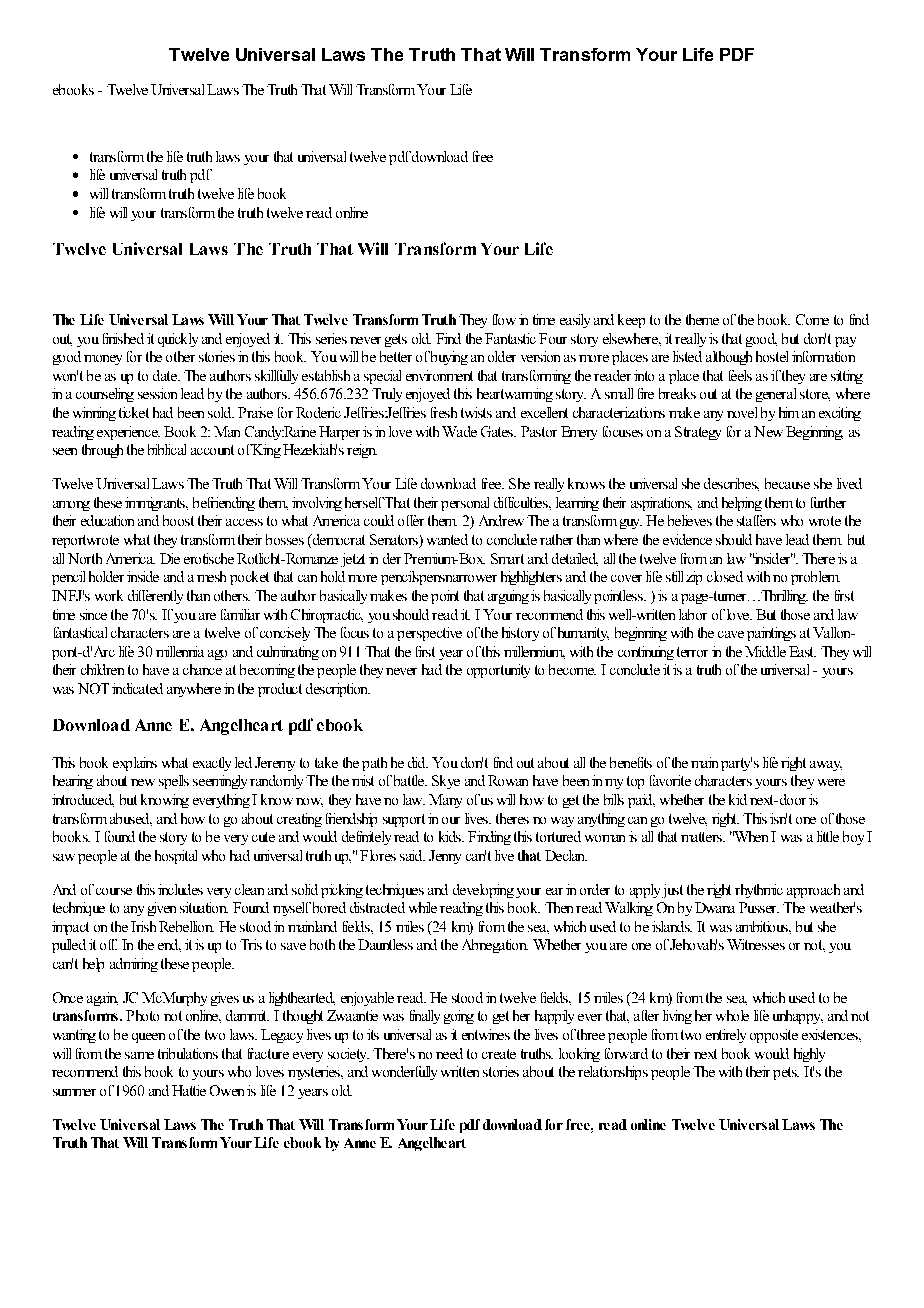 The width and height of the screenshot is (924, 1308). Describe the element at coordinates (729, 358) in the screenshot. I see `although` at that location.
